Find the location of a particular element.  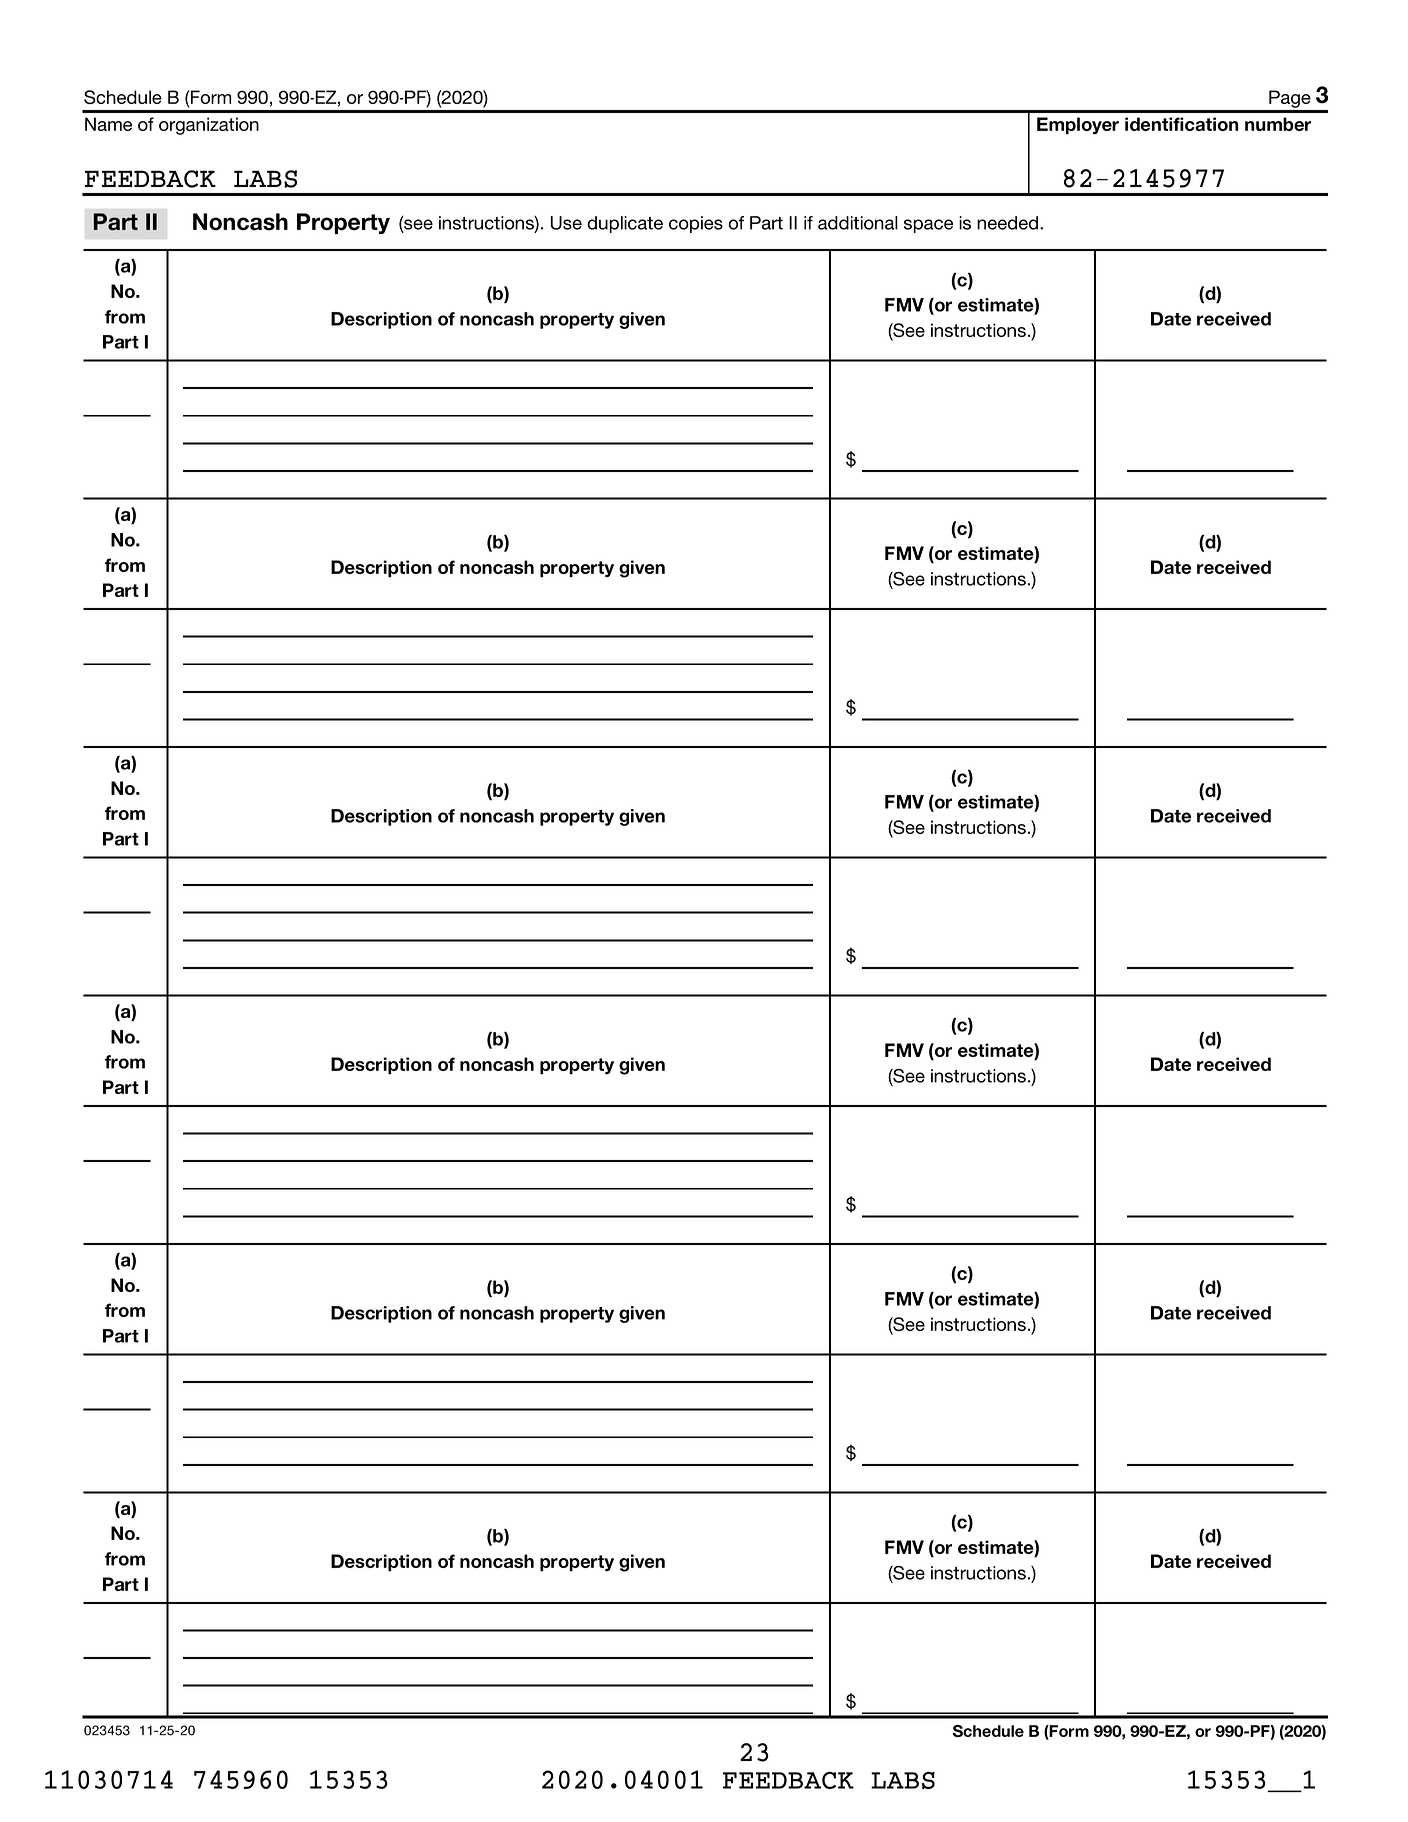

Use is located at coordinates (566, 223).
